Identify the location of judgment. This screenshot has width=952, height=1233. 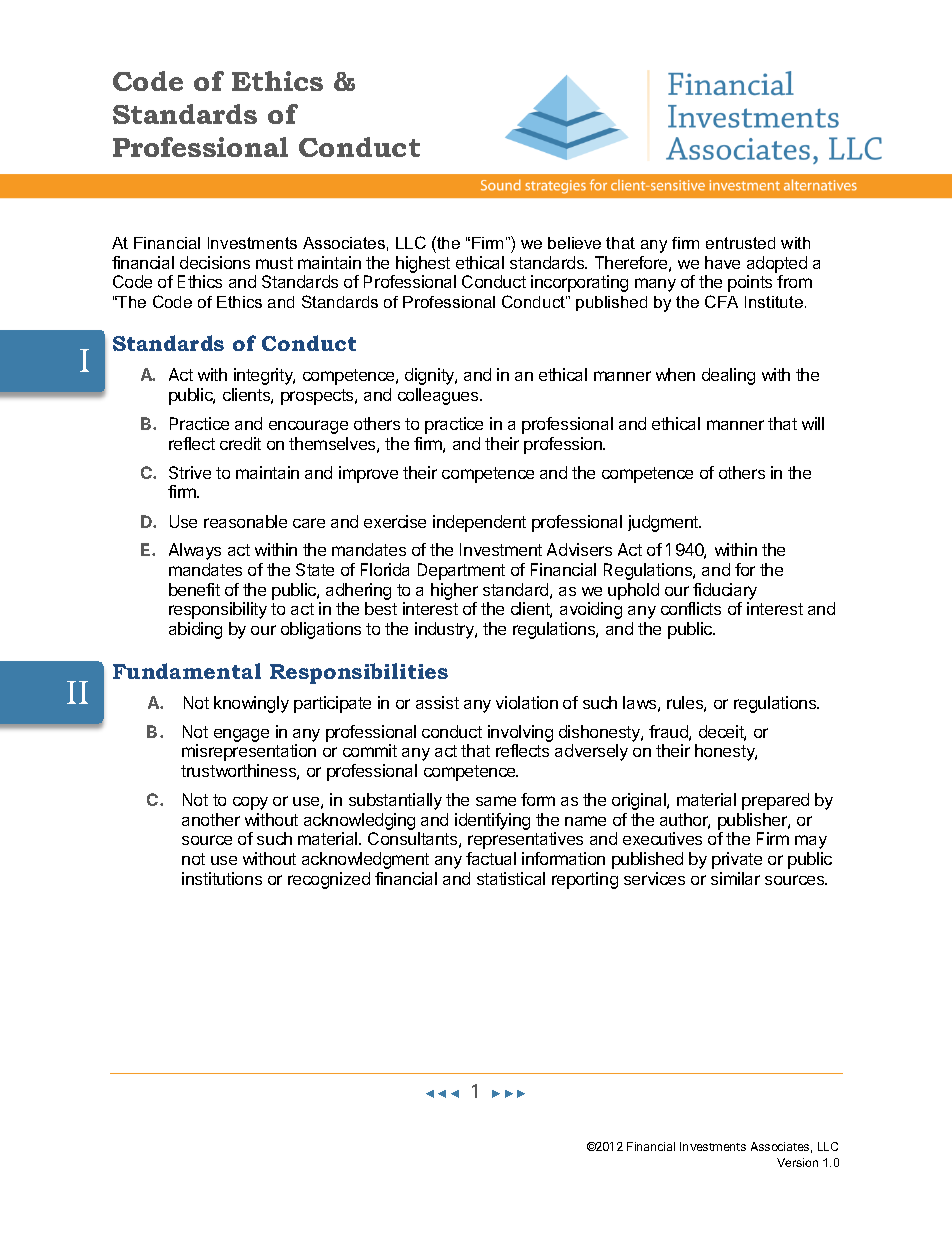
(664, 523).
